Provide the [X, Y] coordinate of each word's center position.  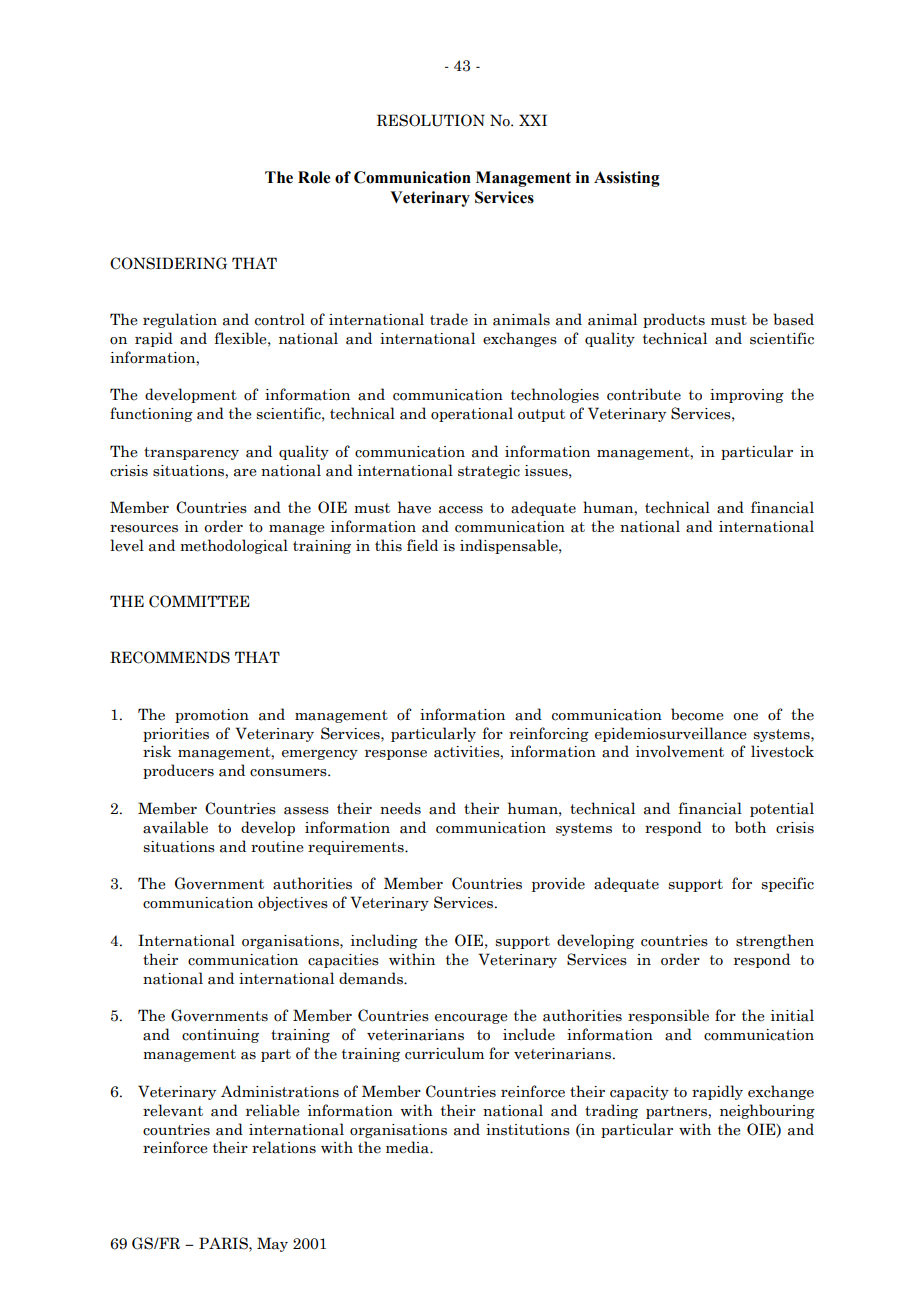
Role [314, 177]
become [697, 714]
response [396, 755]
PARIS [224, 1243]
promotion [212, 716]
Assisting [627, 179]
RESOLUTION [431, 120]
